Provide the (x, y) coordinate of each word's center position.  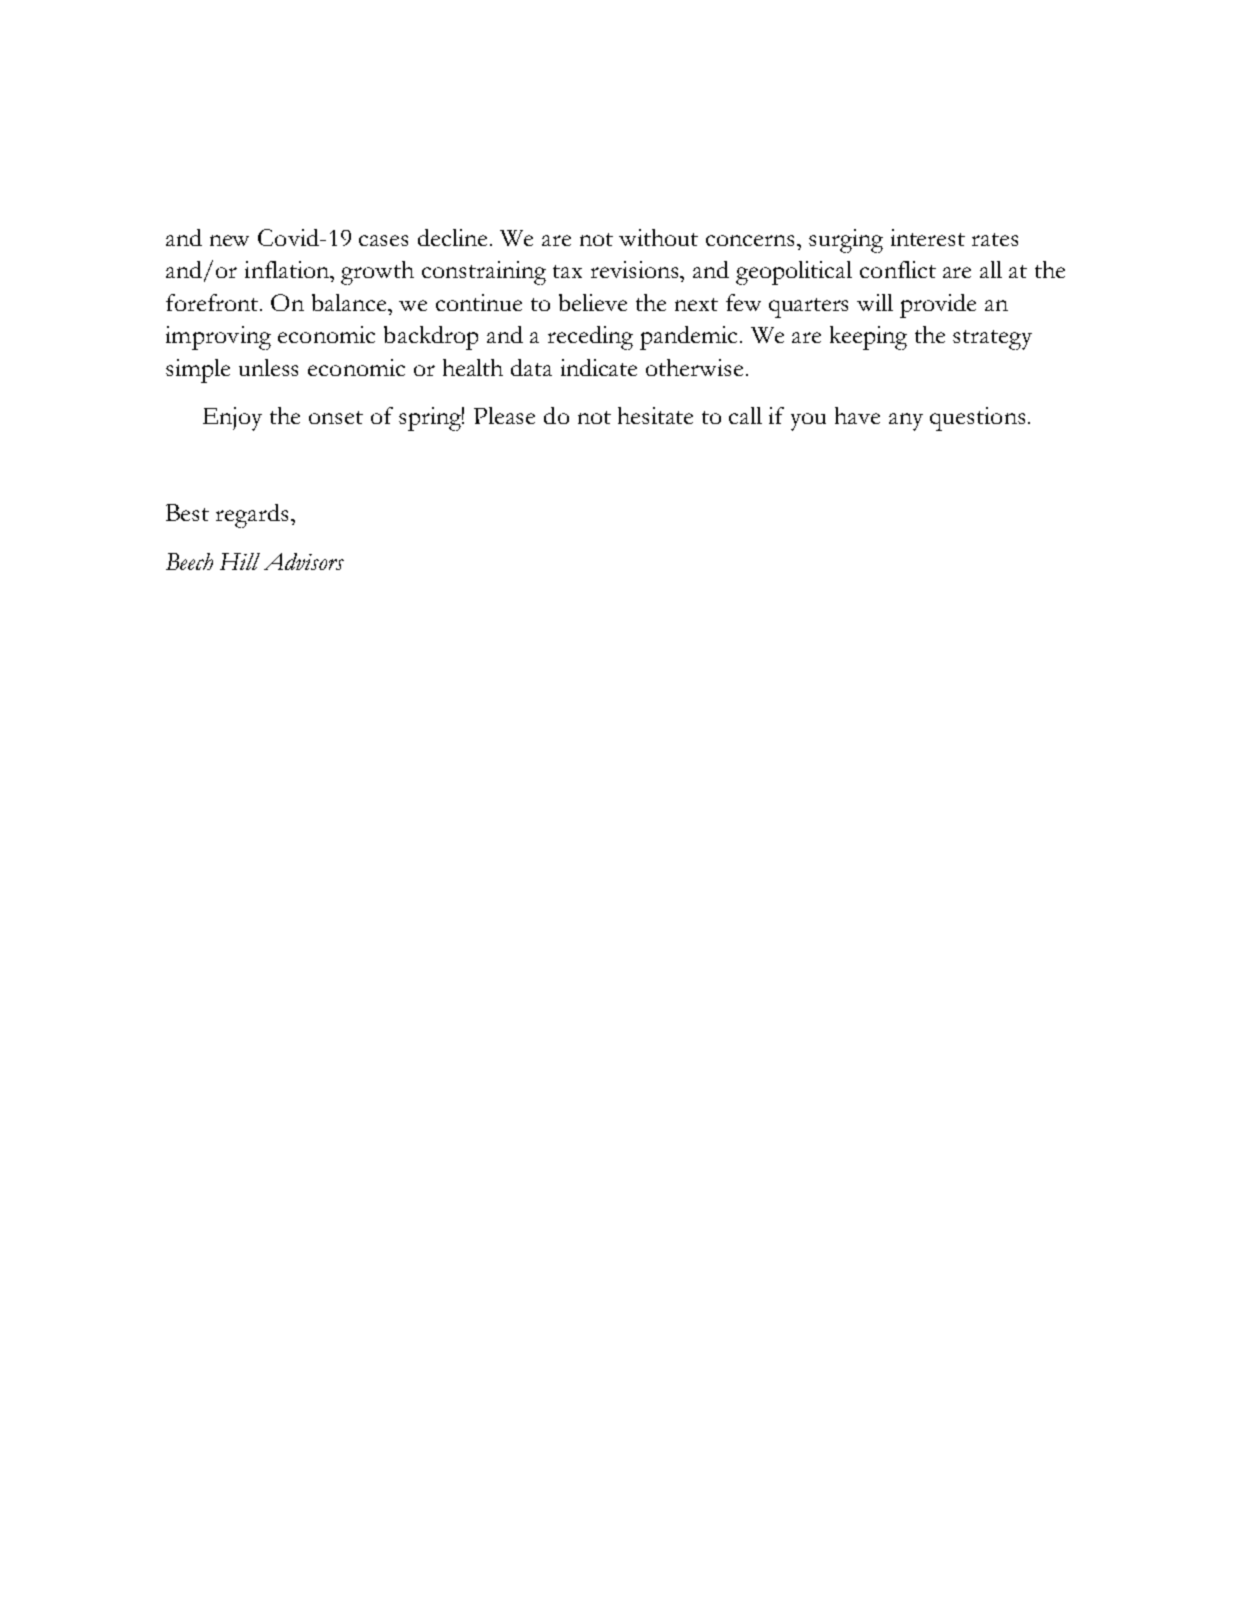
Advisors (304, 561)
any (906, 422)
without (658, 237)
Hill (240, 561)
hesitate (655, 415)
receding (590, 338)
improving (218, 338)
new (229, 240)
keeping (868, 338)
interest (928, 237)
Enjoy (232, 419)
